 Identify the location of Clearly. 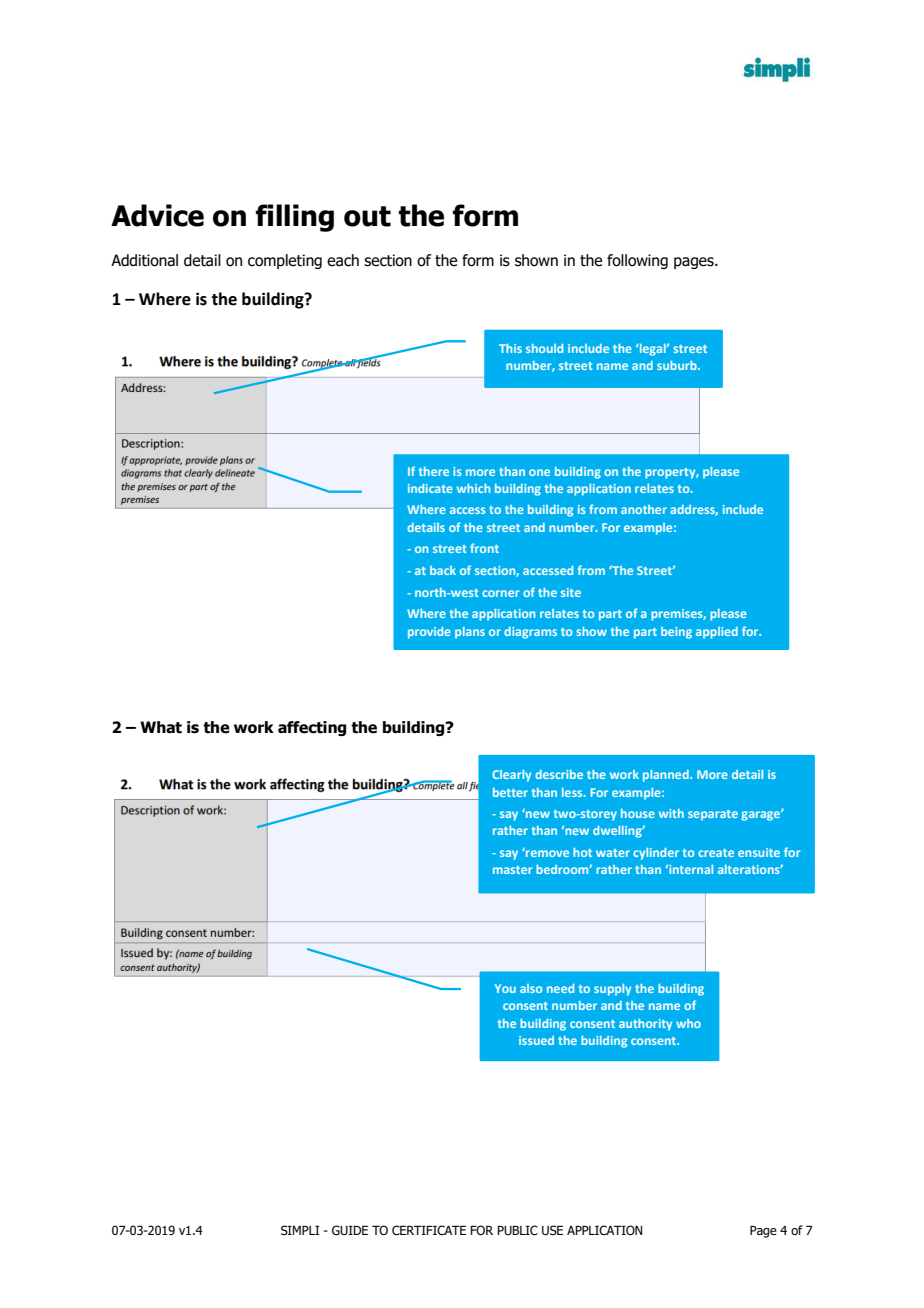
(511, 776).
